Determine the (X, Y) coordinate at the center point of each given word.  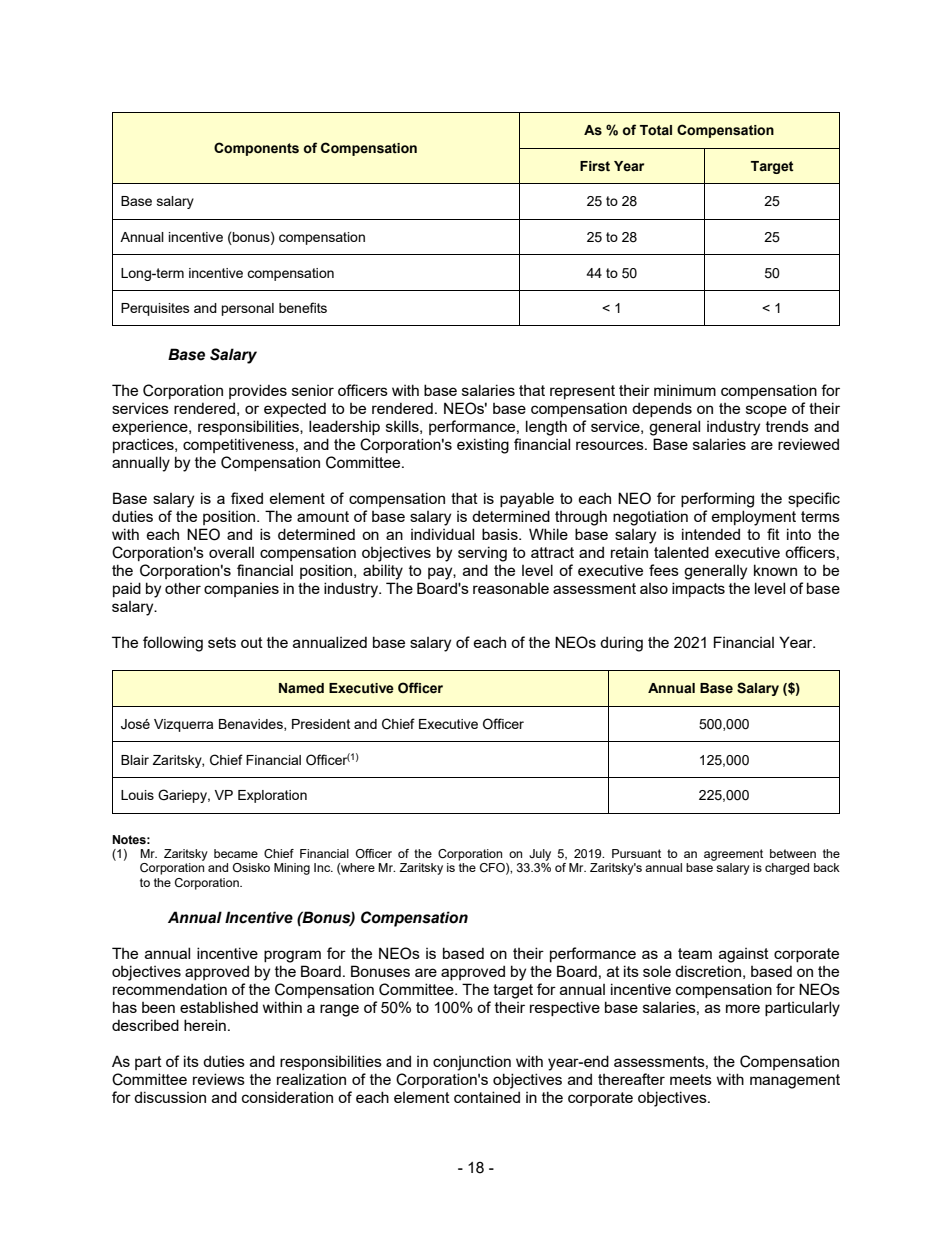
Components (256, 149)
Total (656, 130)
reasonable (511, 588)
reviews (219, 1079)
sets (222, 642)
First (595, 166)
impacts (698, 589)
